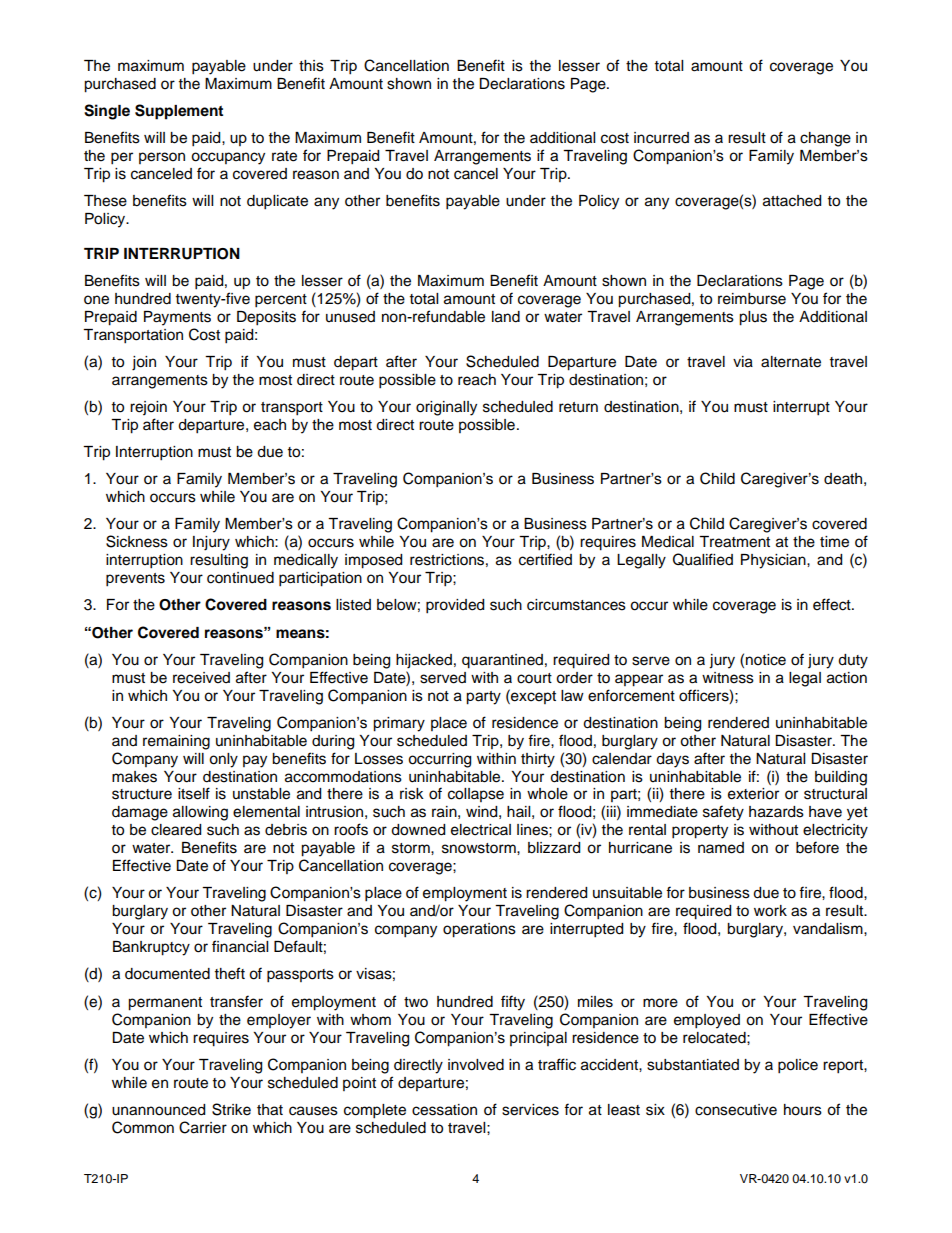  I want to click on cessation, so click(444, 1110).
